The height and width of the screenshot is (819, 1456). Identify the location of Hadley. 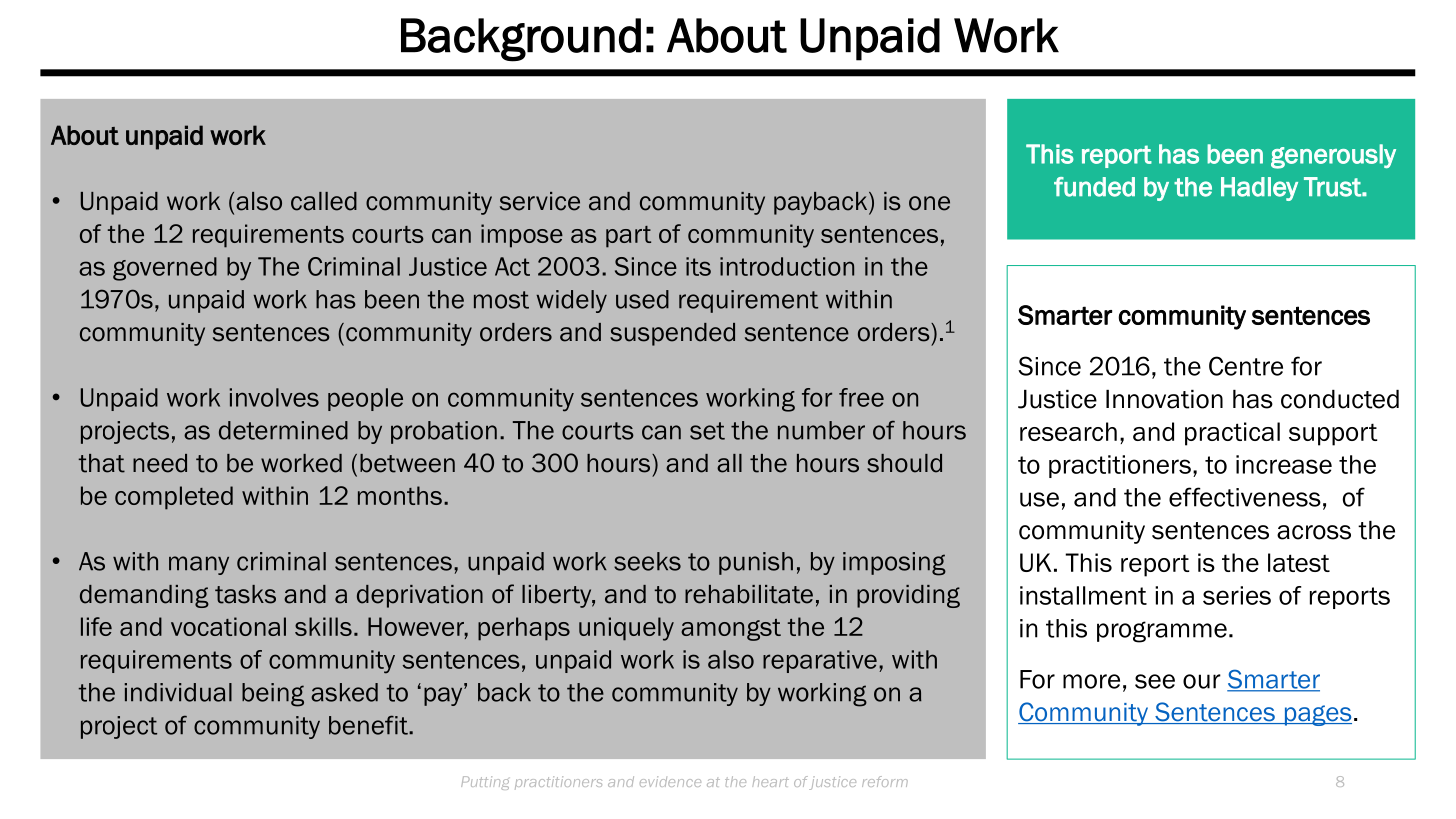
(1259, 189).
